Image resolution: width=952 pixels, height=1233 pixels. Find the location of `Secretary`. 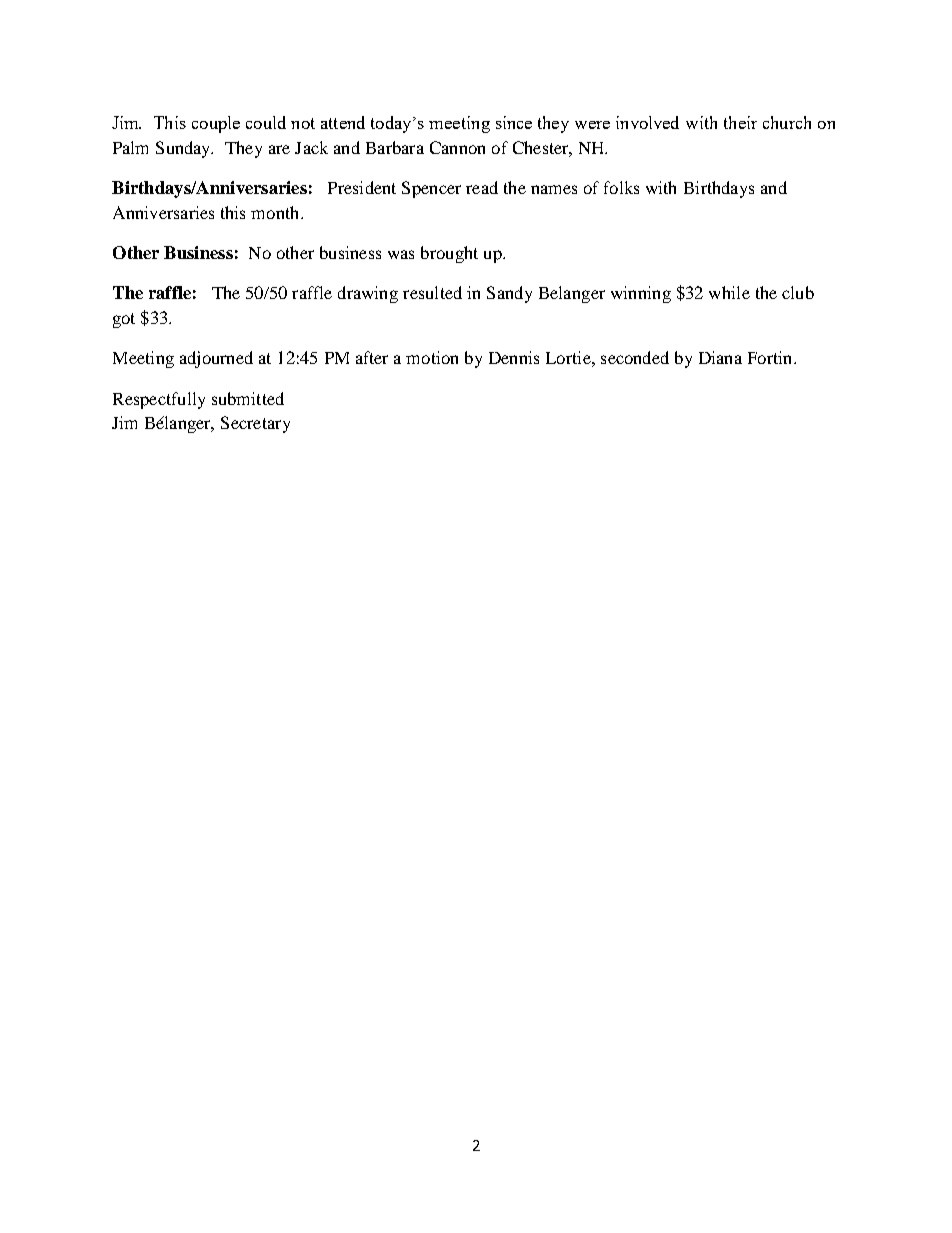

Secretary is located at coordinates (255, 424).
